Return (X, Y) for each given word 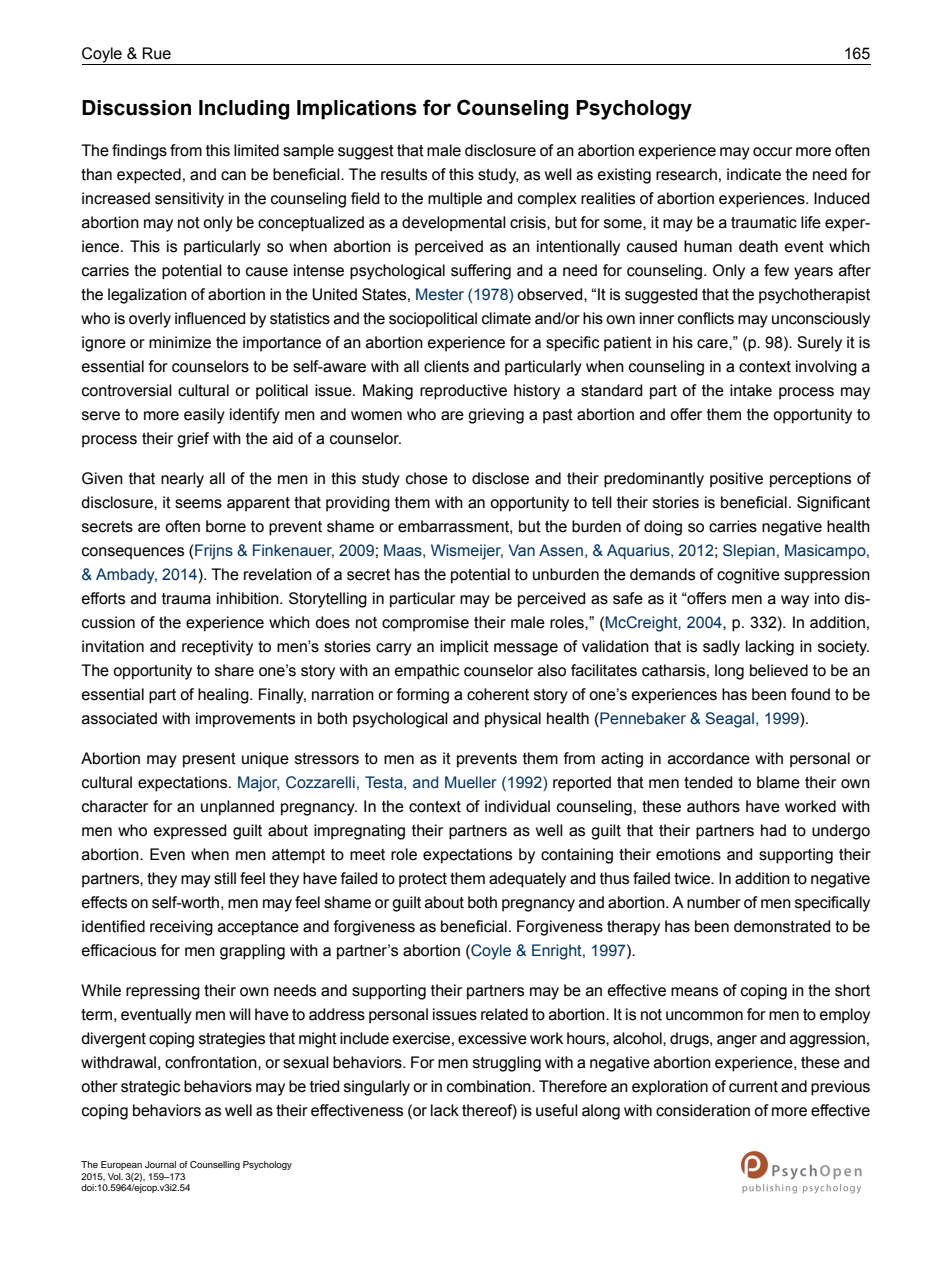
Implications (357, 110)
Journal (160, 1164)
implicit (464, 648)
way (795, 601)
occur (772, 152)
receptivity (217, 648)
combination (490, 1086)
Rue (156, 53)
